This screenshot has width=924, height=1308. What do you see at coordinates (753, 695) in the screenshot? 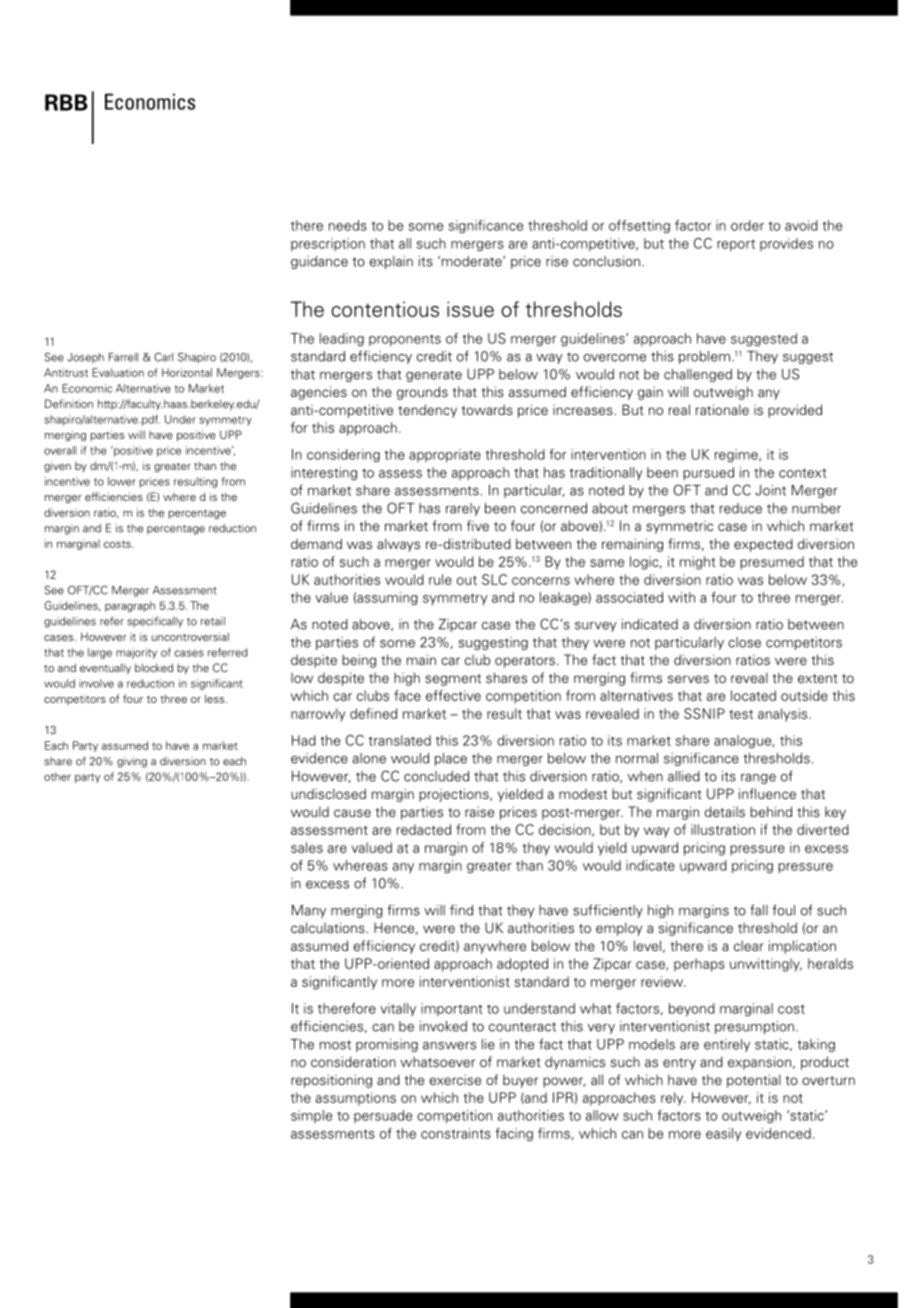
I see `located` at bounding box center [753, 695].
